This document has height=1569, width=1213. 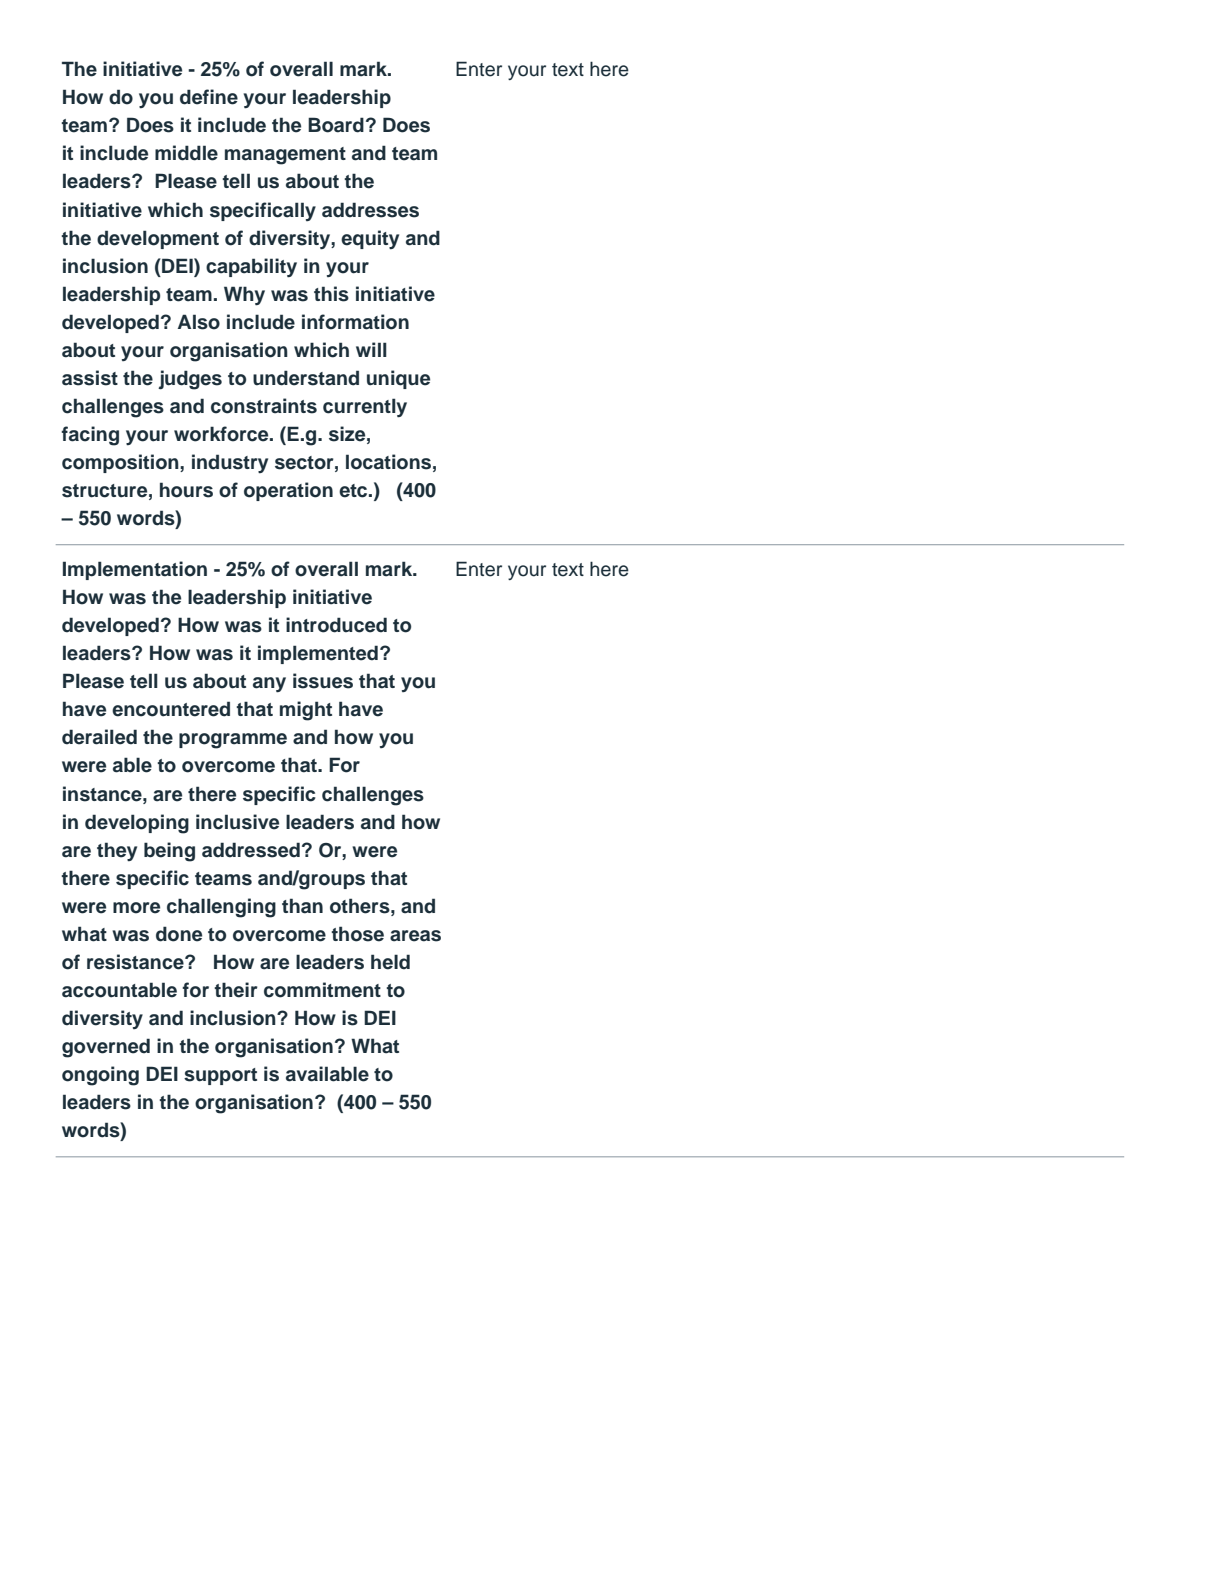 What do you see at coordinates (220, 1076) in the document?
I see `support` at bounding box center [220, 1076].
